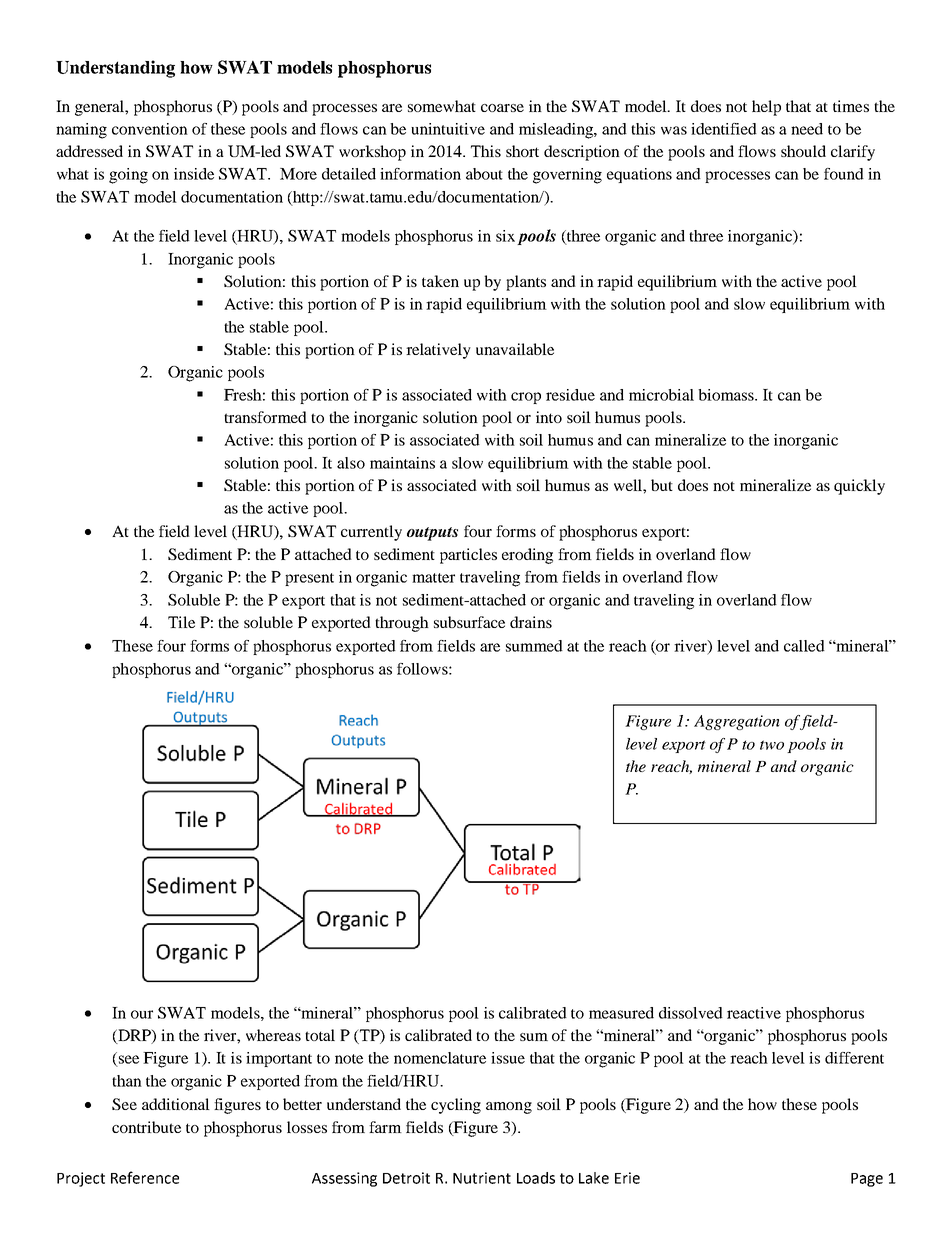 The image size is (952, 1233). What do you see at coordinates (438, 351) in the image?
I see `relatively` at bounding box center [438, 351].
